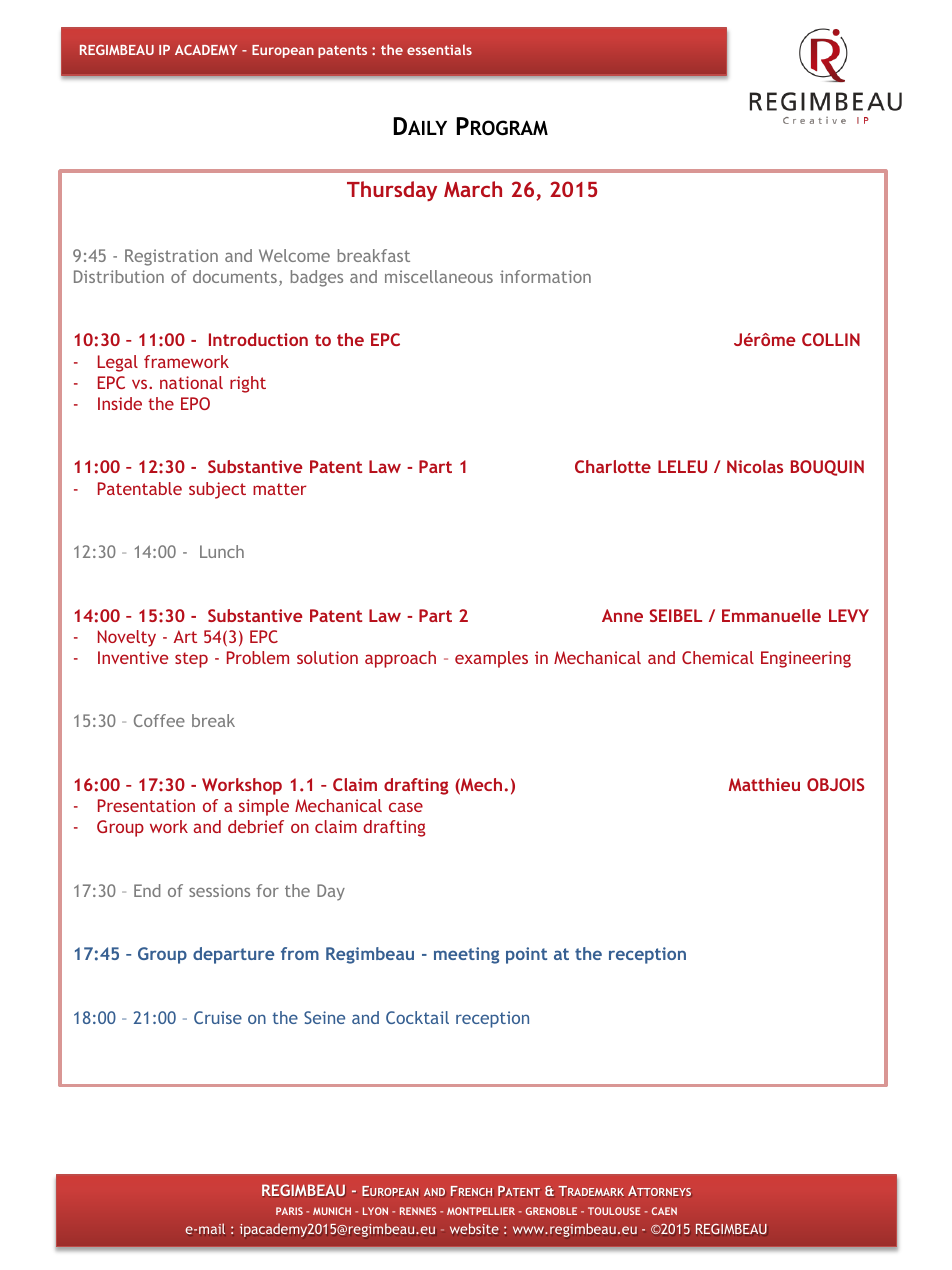  Describe the element at coordinates (481, 1211) in the screenshot. I see `MONTPELLIER` at that location.
